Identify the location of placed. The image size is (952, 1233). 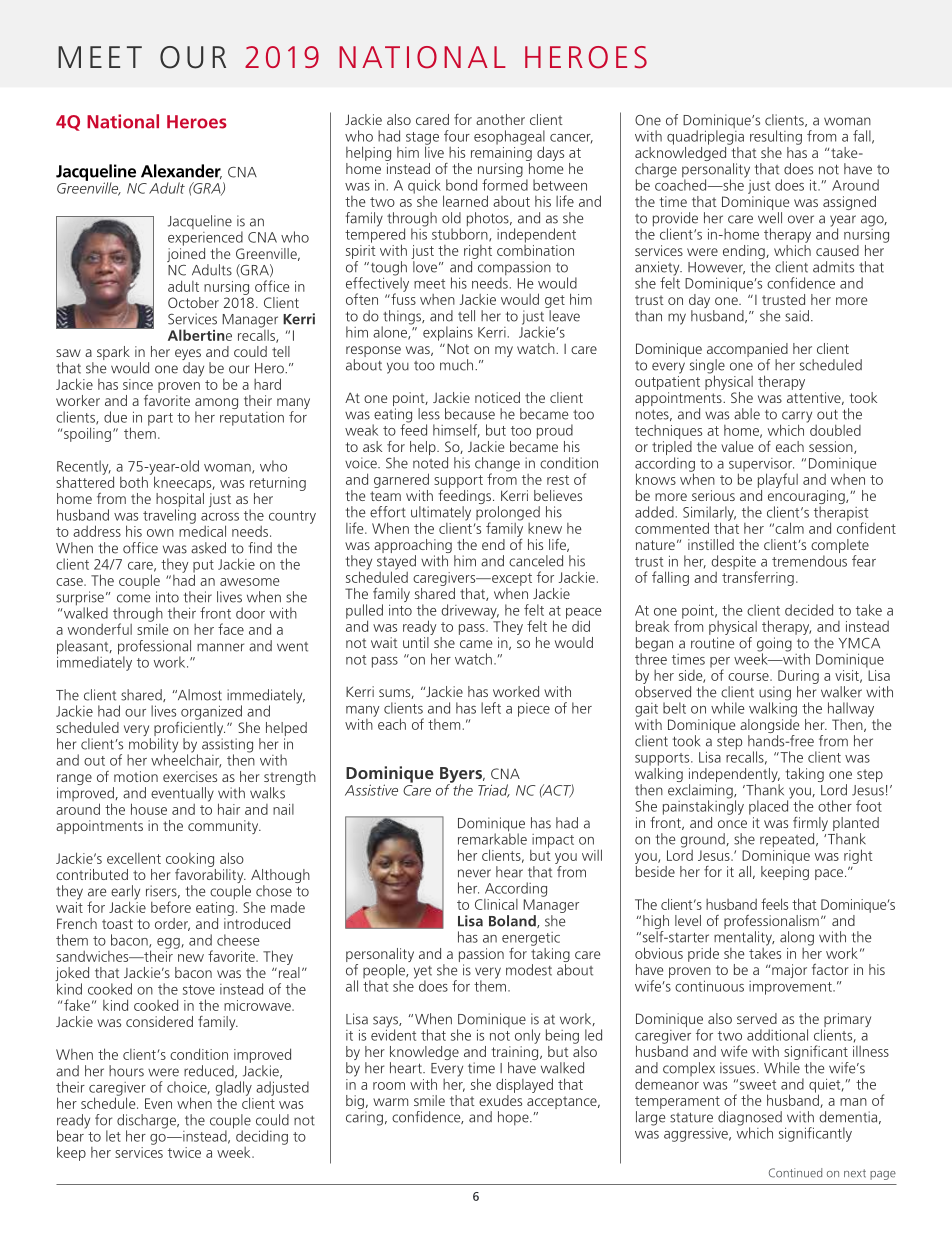
(770, 806).
